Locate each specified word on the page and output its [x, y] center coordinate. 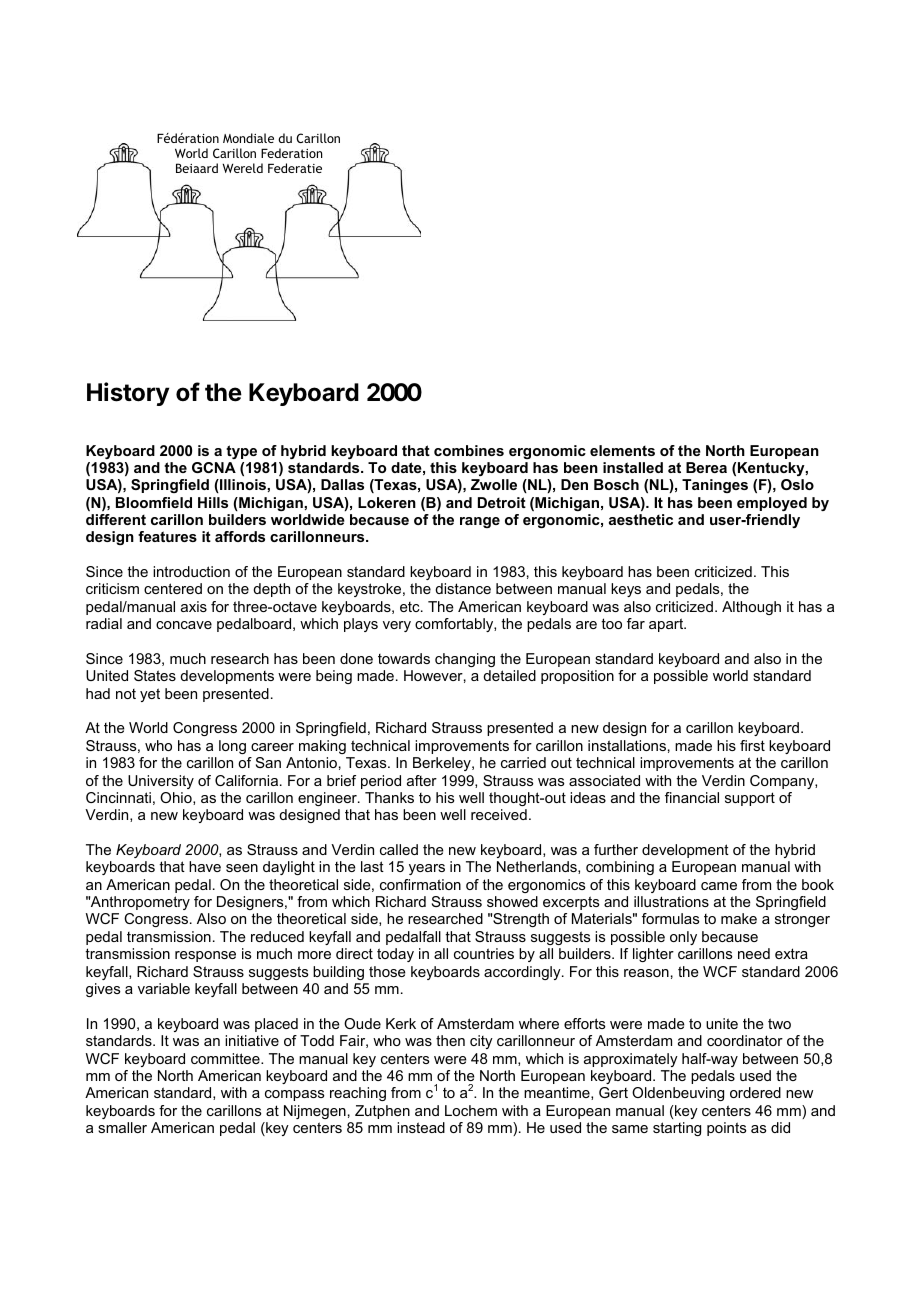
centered [173, 588]
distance [463, 588]
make [739, 918]
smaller [122, 1127]
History [128, 394]
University [161, 782]
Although [751, 608]
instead [421, 1127]
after [422, 780]
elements [622, 450]
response [205, 956]
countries [484, 953]
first [752, 745]
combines [469, 450]
